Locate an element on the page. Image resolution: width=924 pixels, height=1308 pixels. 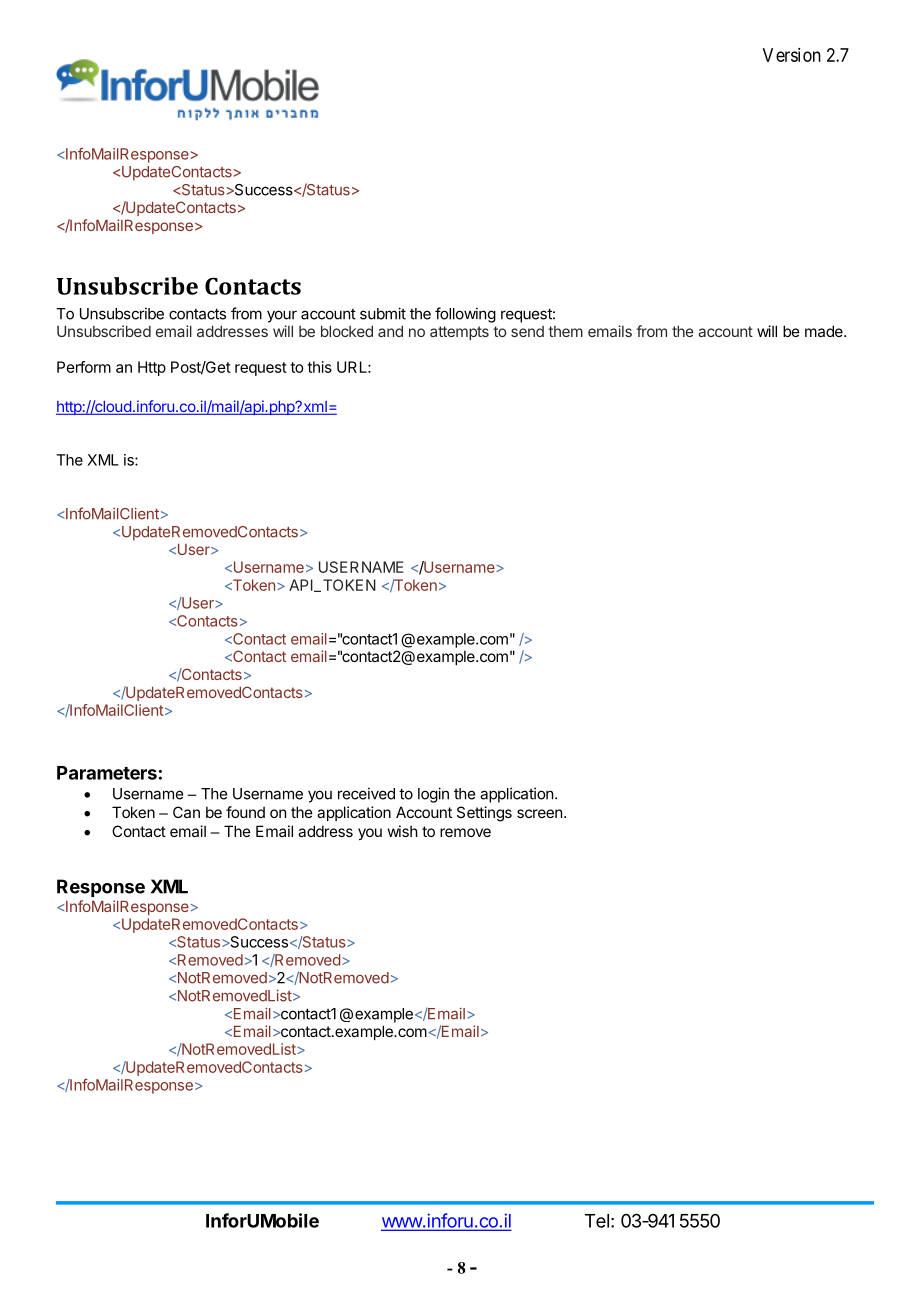
Version is located at coordinates (792, 55).
